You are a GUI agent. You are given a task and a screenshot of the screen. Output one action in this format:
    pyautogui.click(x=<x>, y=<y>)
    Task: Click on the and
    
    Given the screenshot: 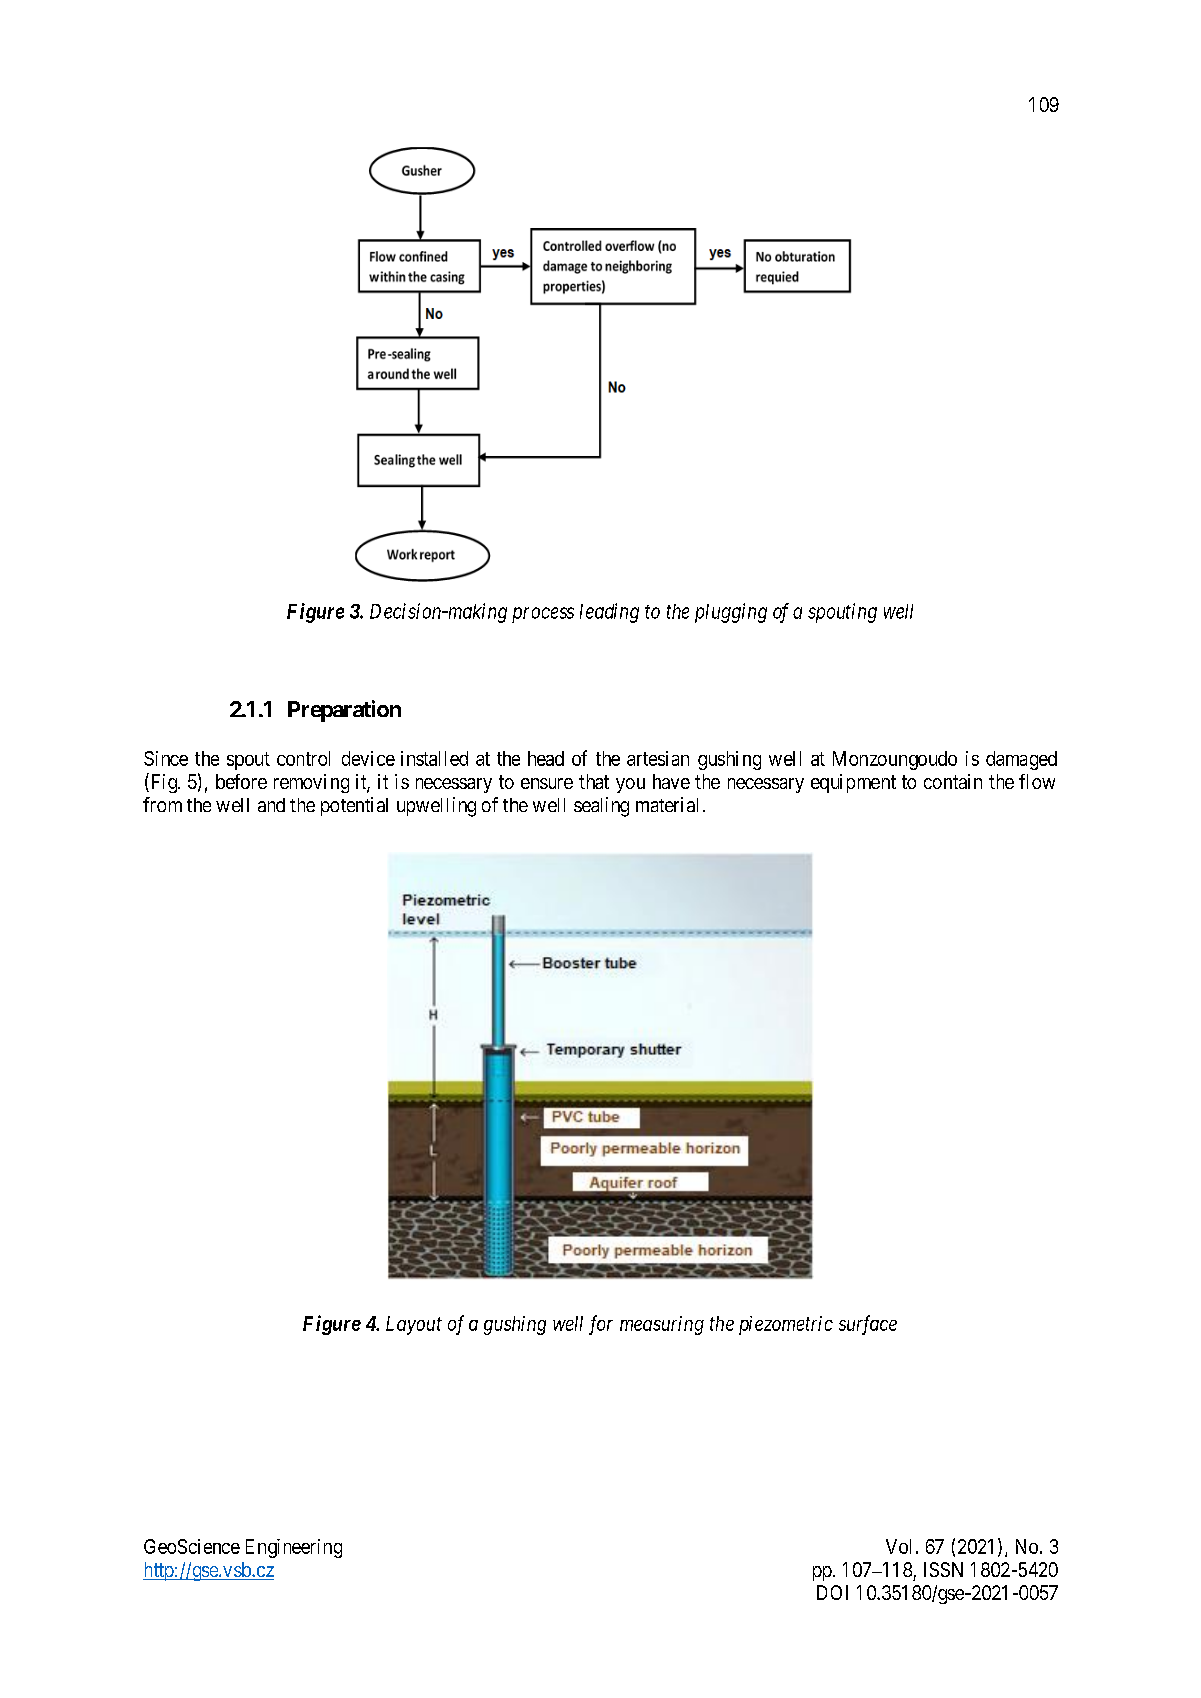 What is the action you would take?
    pyautogui.click(x=271, y=805)
